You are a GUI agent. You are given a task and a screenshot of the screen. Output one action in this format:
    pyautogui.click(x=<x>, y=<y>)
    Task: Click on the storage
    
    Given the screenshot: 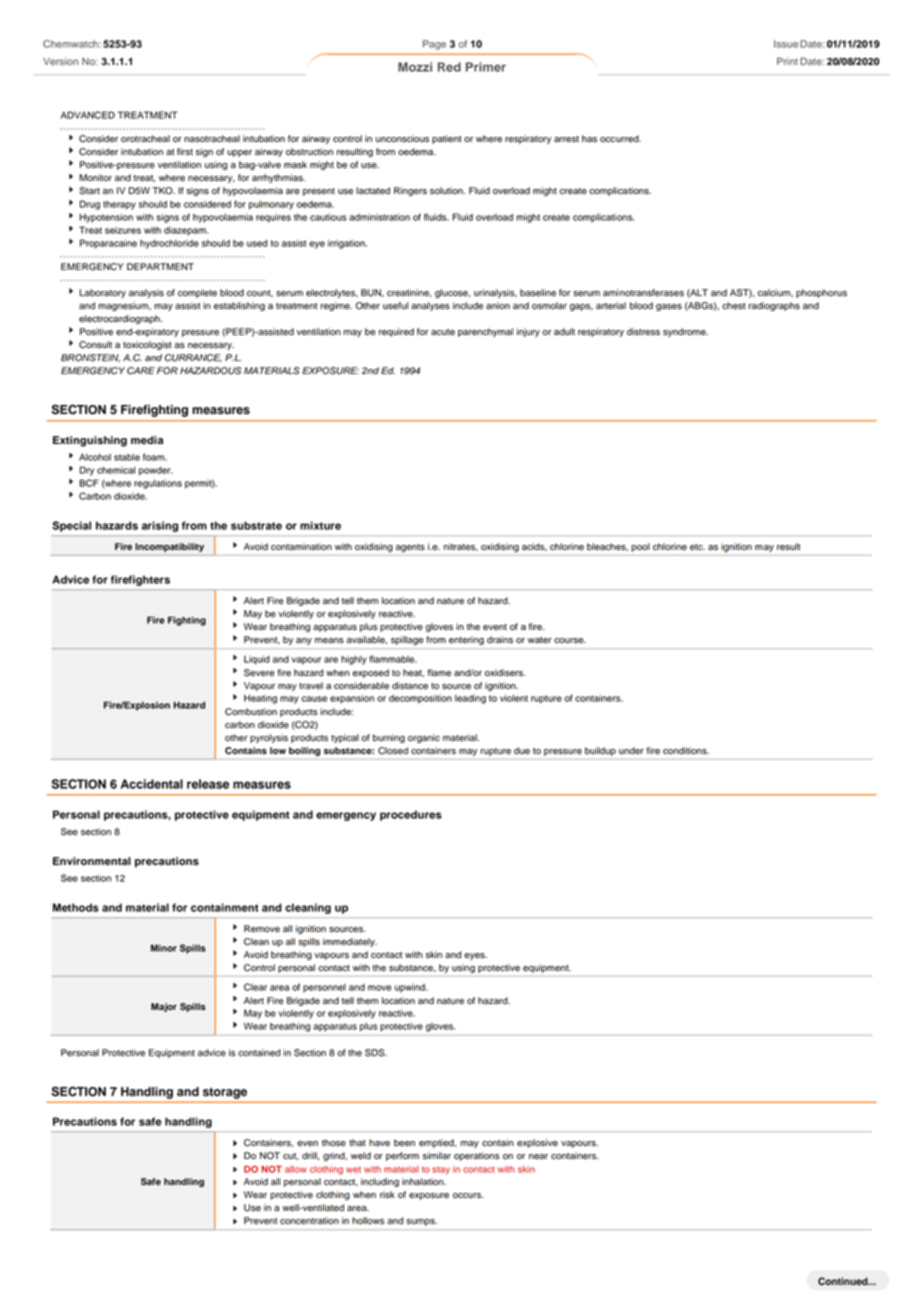 What is the action you would take?
    pyautogui.click(x=225, y=1093)
